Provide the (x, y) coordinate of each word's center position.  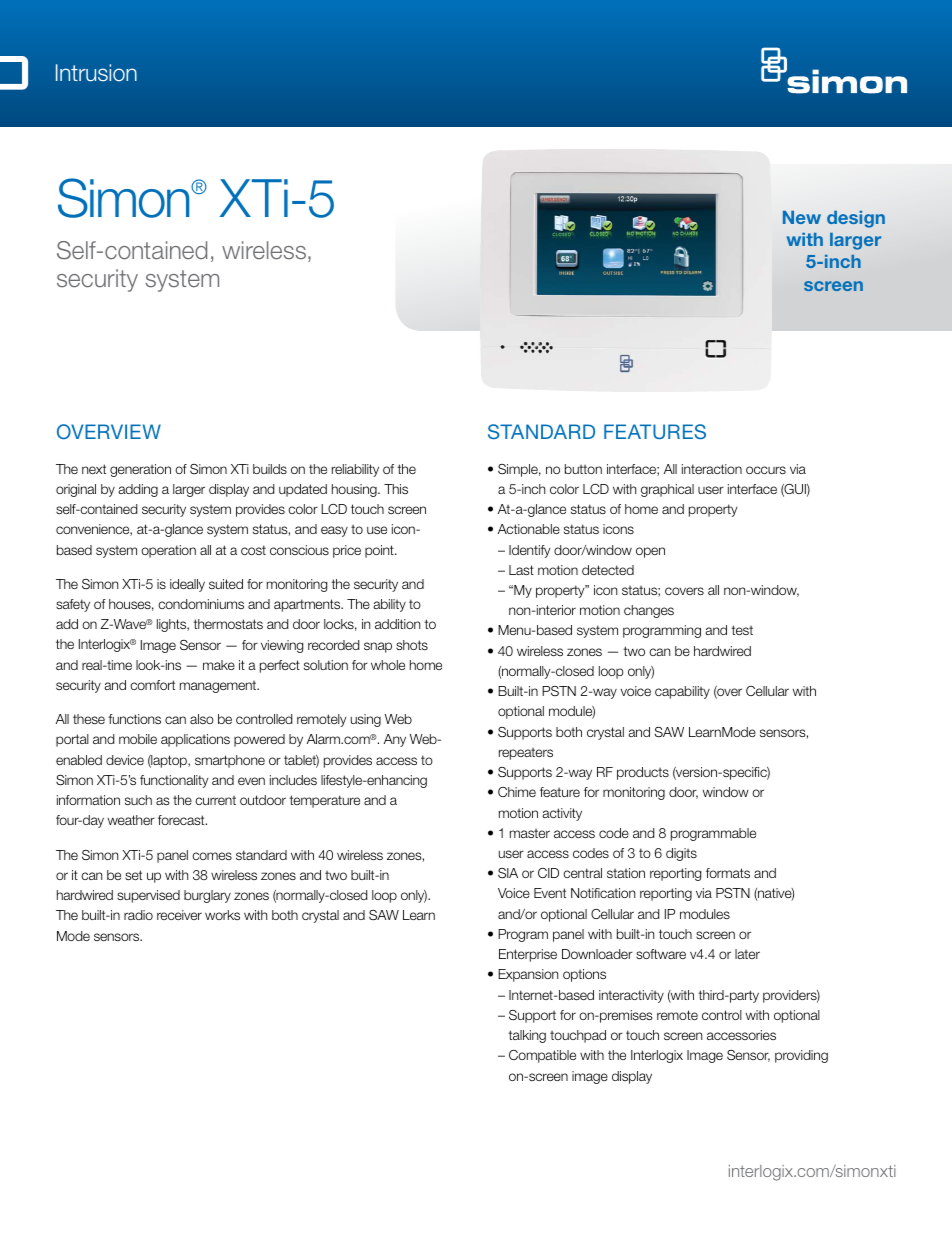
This (396, 489)
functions (134, 719)
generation (140, 470)
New (802, 217)
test (742, 630)
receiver (179, 915)
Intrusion (96, 73)
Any (395, 740)
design (856, 219)
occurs (766, 470)
